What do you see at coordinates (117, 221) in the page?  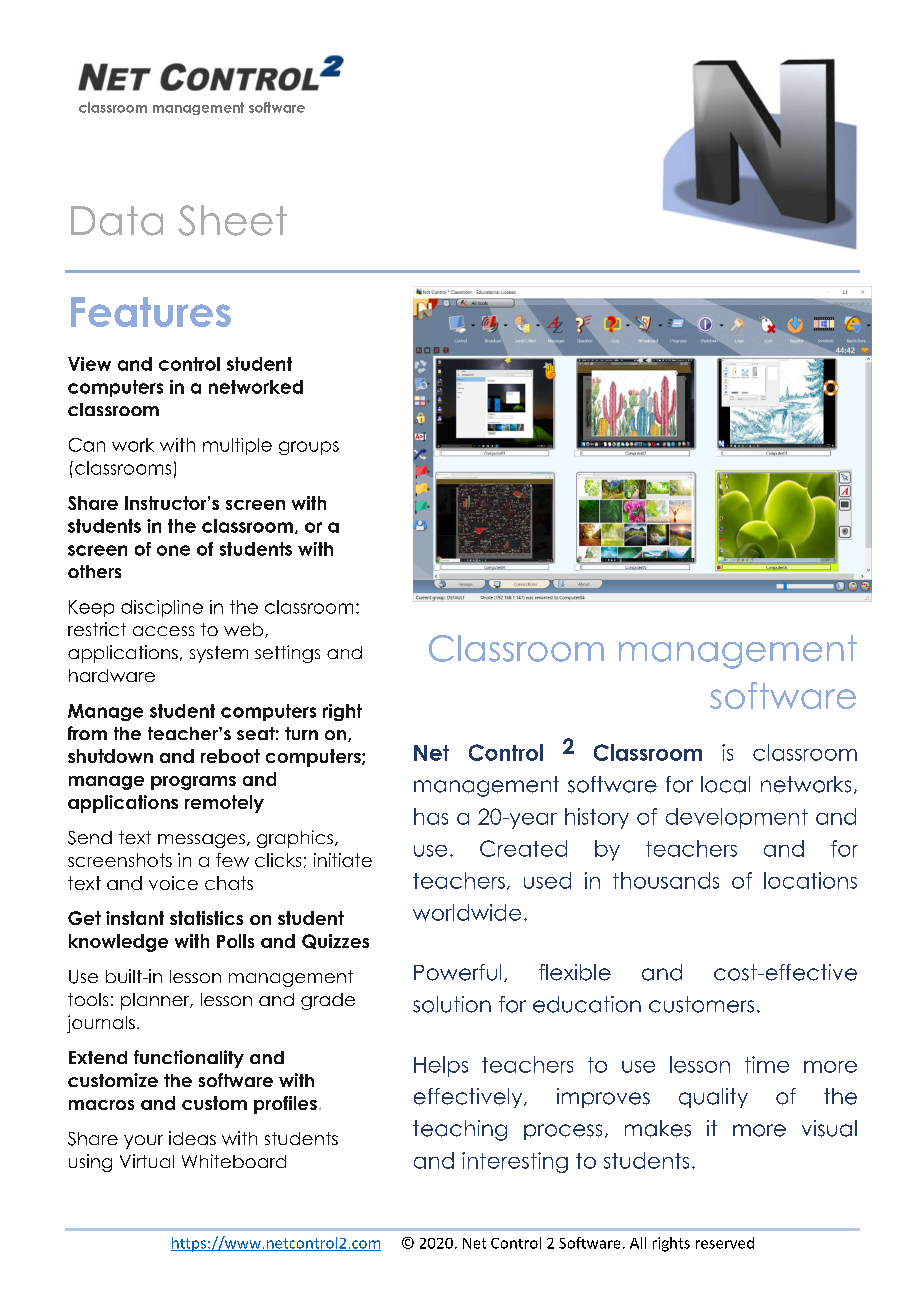 I see `Data` at bounding box center [117, 221].
